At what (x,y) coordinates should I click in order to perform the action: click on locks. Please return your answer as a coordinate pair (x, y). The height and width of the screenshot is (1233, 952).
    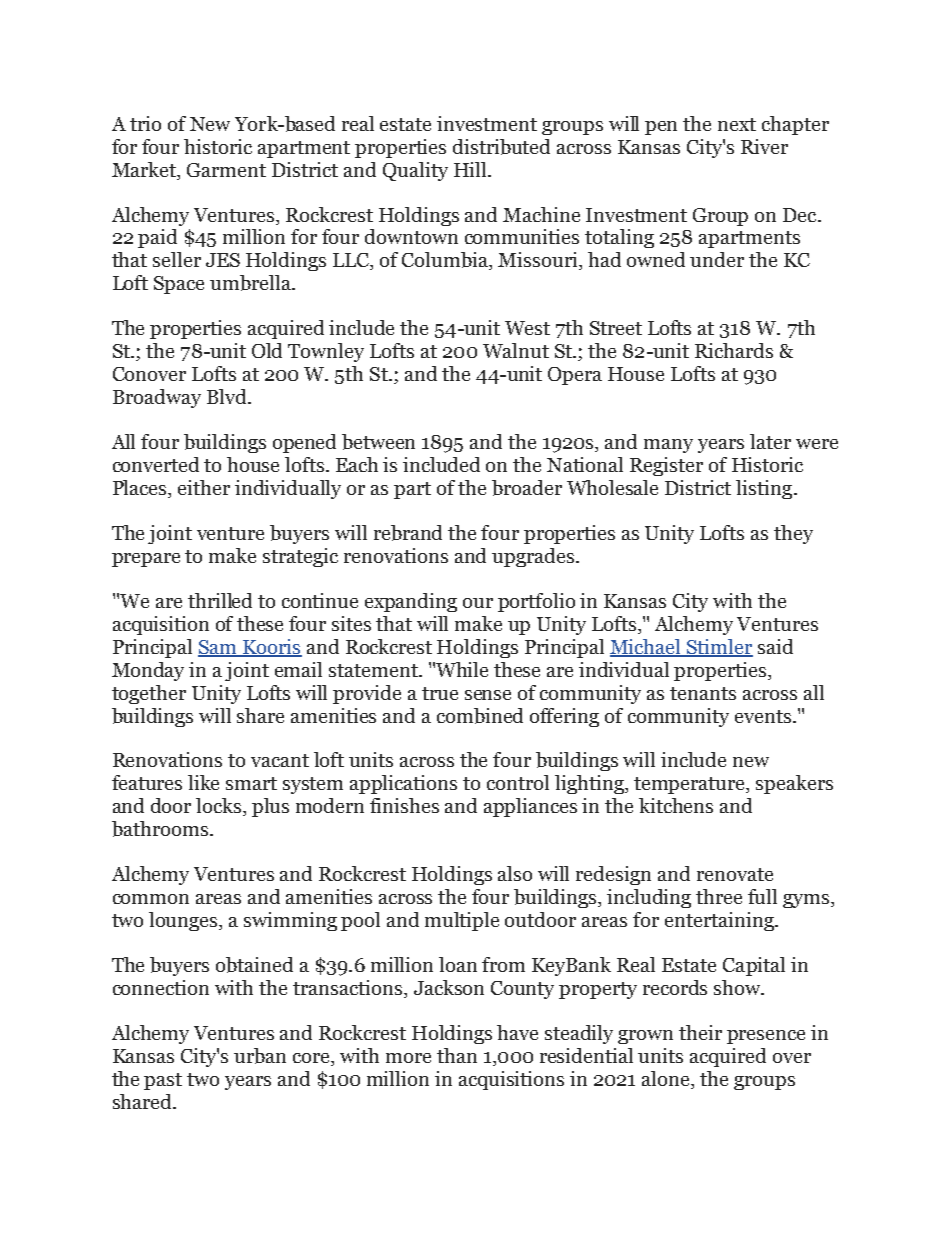
    Looking at the image, I should click on (220, 807).
